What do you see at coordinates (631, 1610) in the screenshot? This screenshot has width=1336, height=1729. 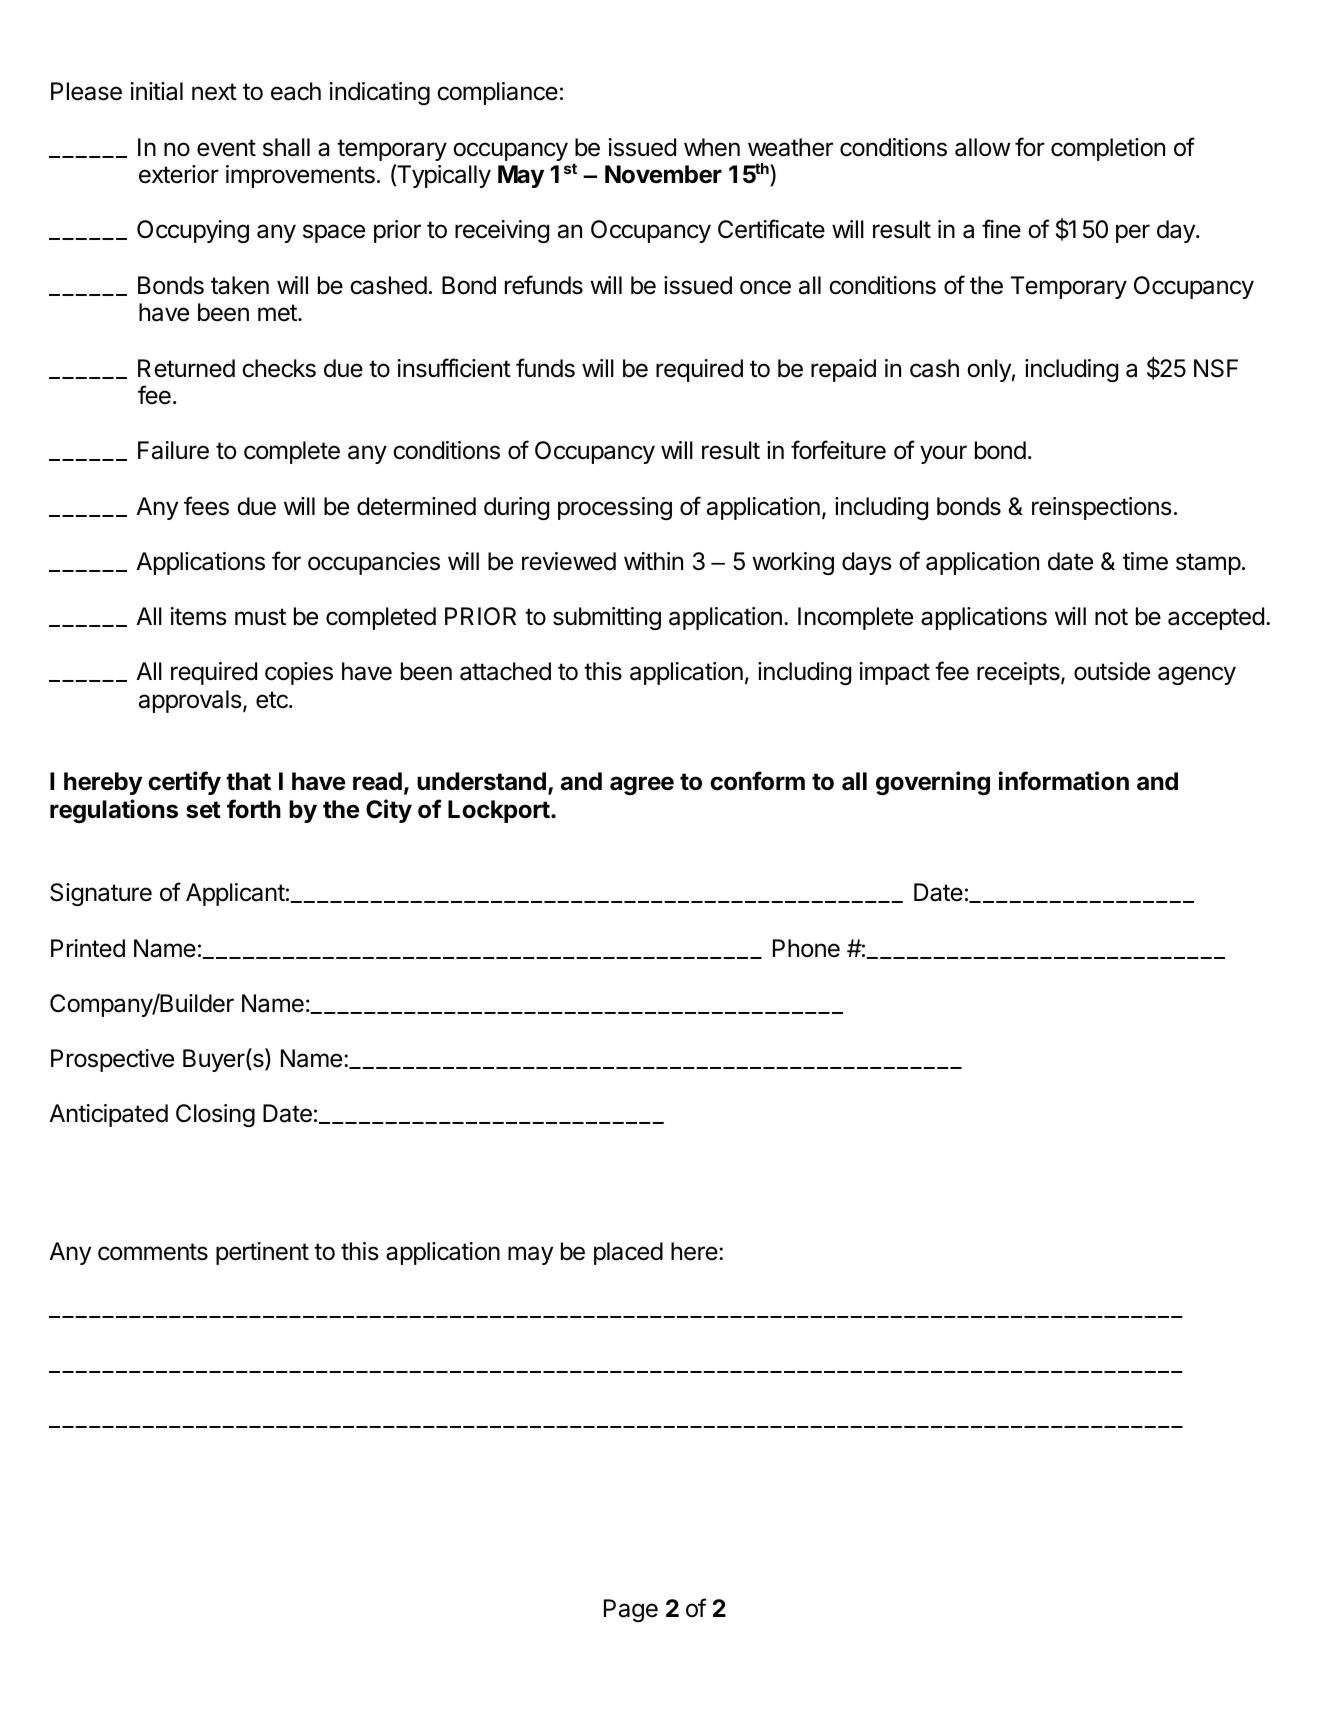 I see `Page` at bounding box center [631, 1610].
